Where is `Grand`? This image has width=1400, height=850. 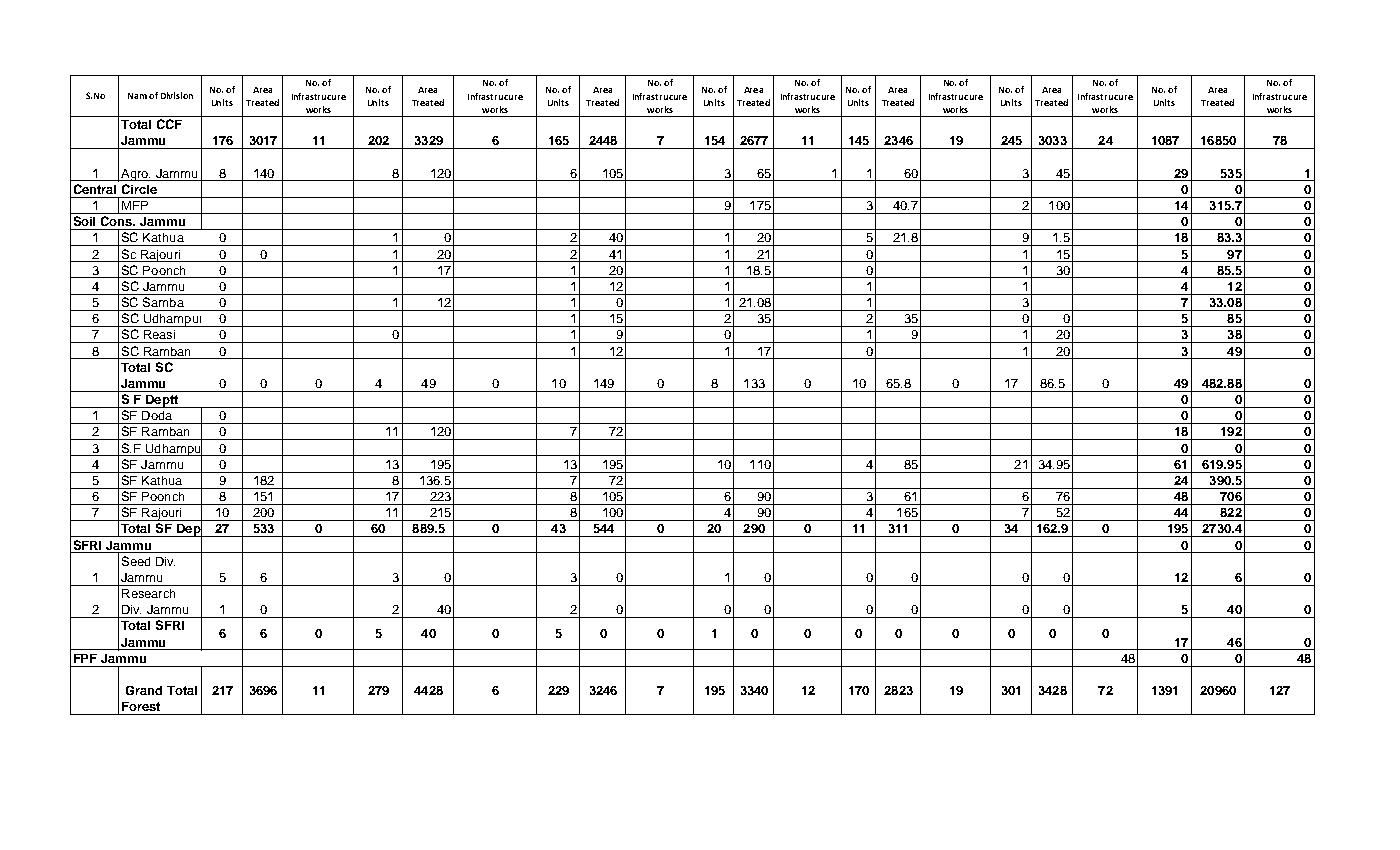 Grand is located at coordinates (144, 690).
